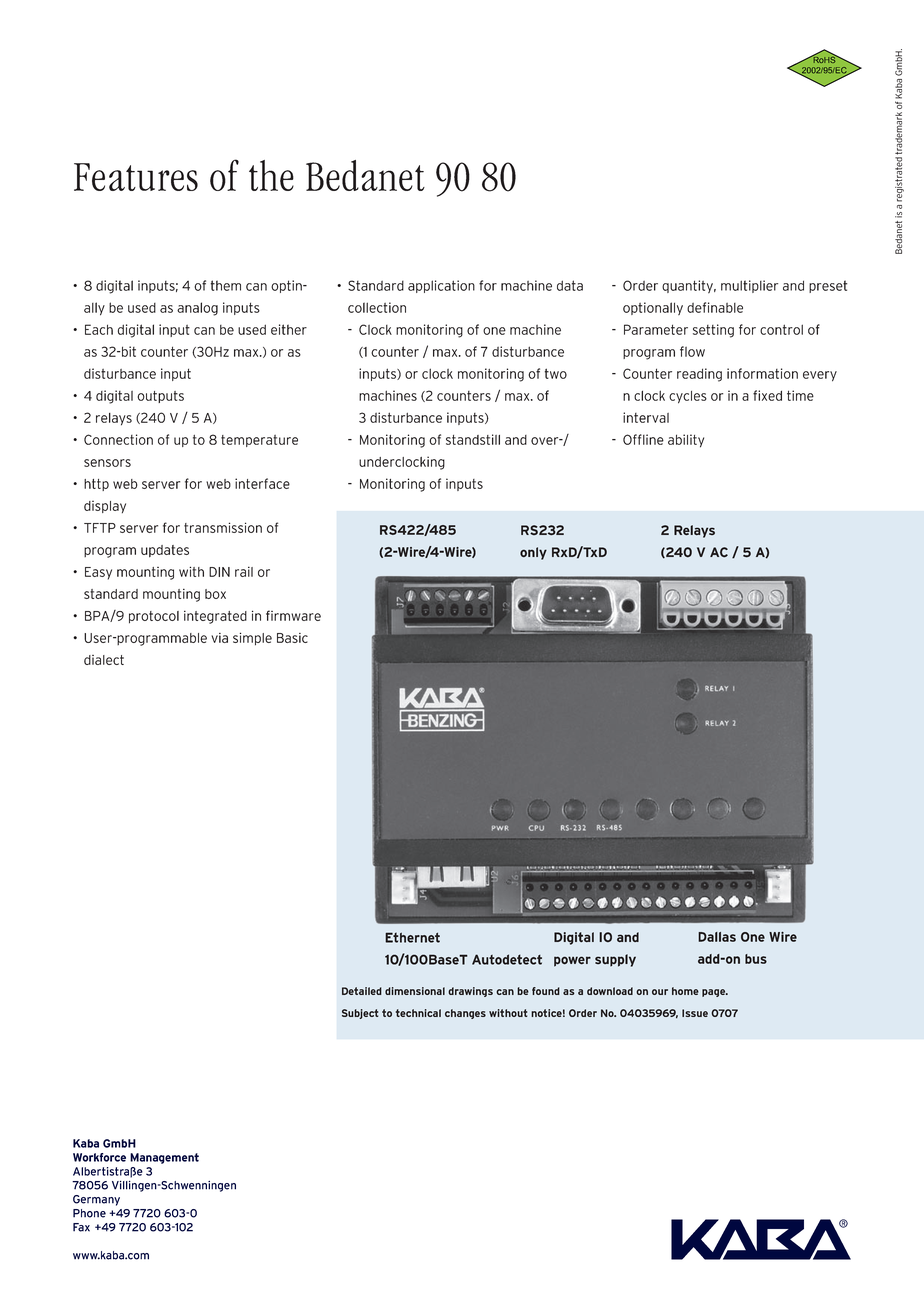  Describe the element at coordinates (441, 286) in the image. I see `application` at that location.
